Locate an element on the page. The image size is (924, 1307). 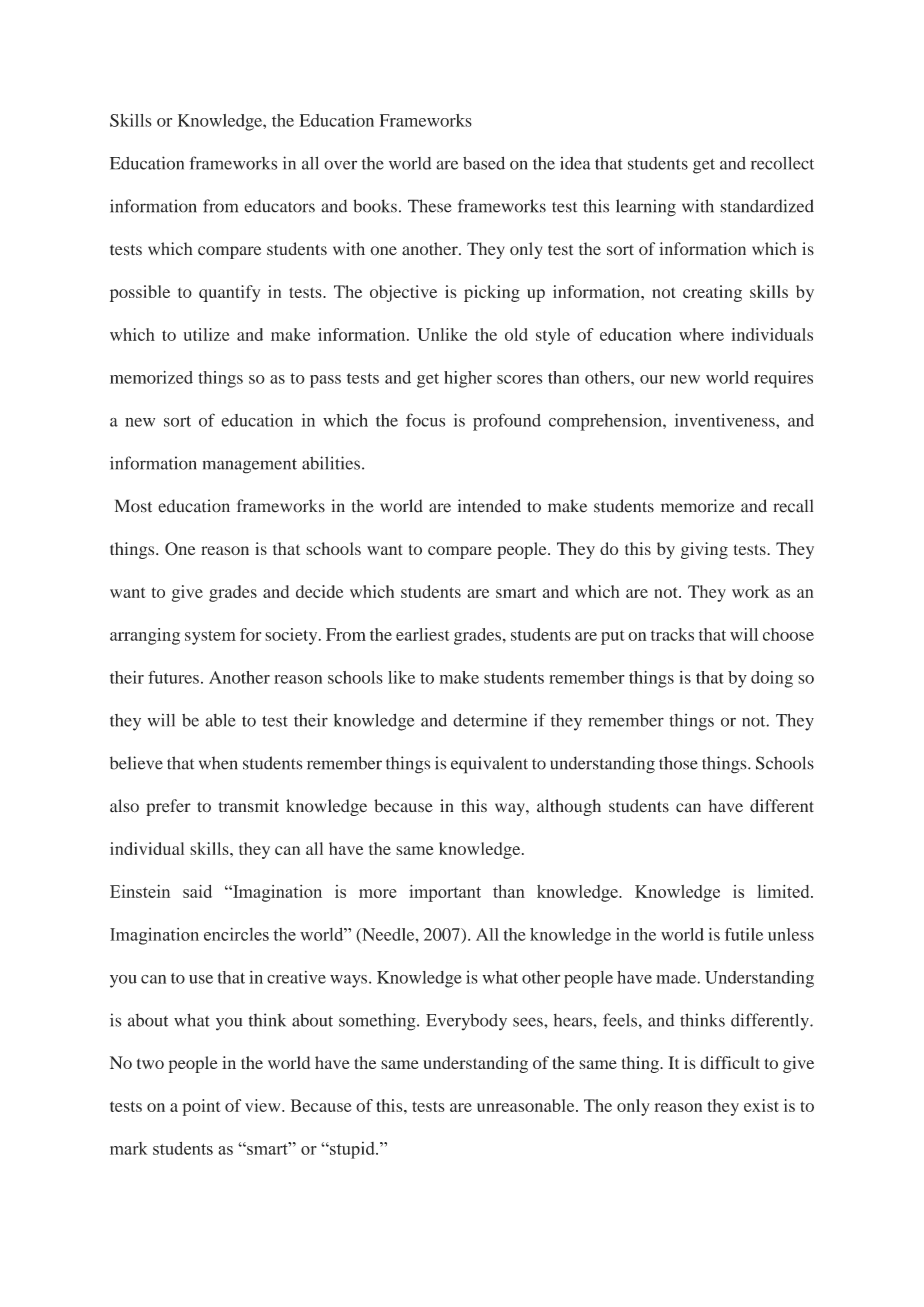
point is located at coordinates (201, 1107).
